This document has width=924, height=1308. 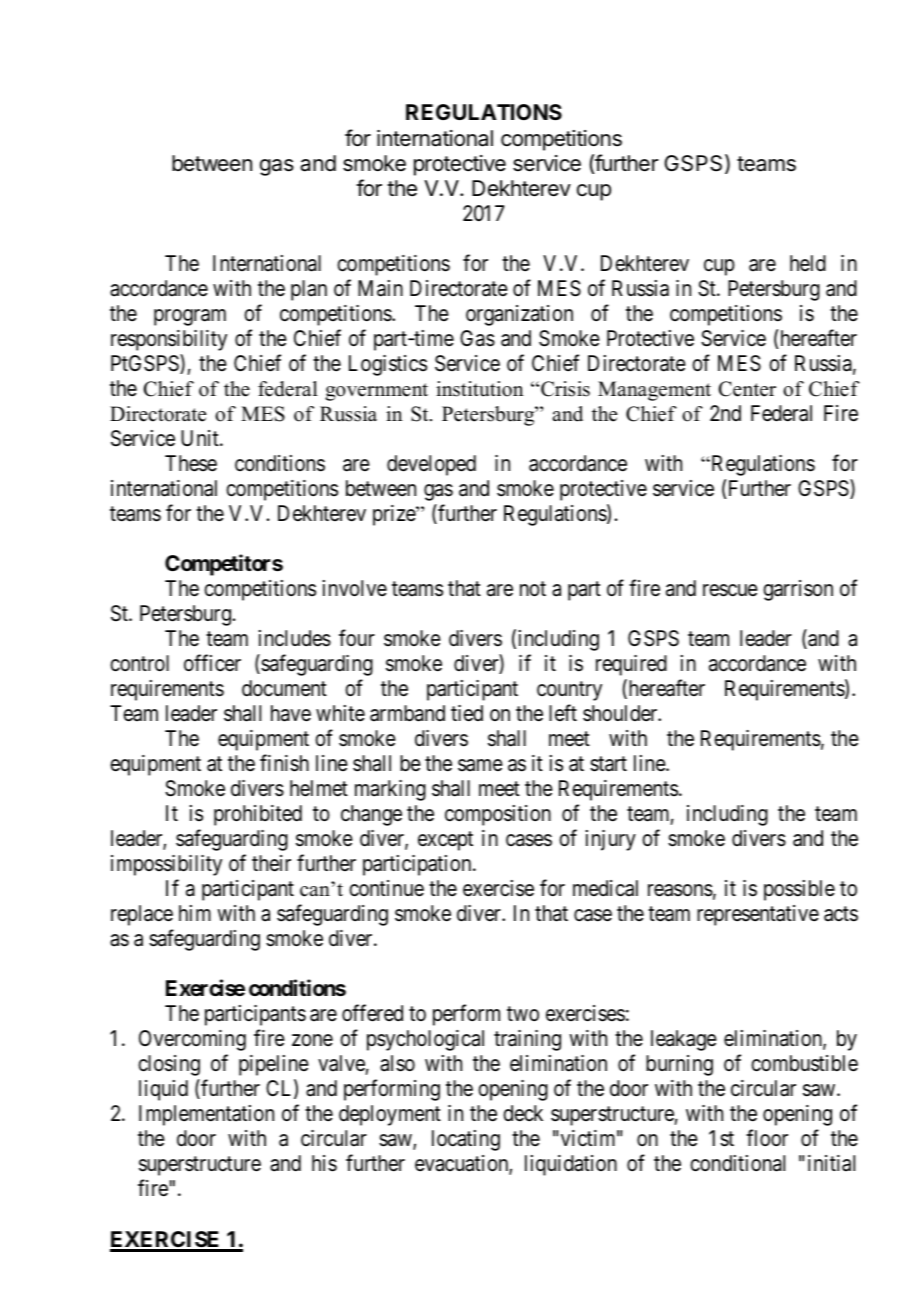 What do you see at coordinates (190, 317) in the document?
I see `program` at bounding box center [190, 317].
